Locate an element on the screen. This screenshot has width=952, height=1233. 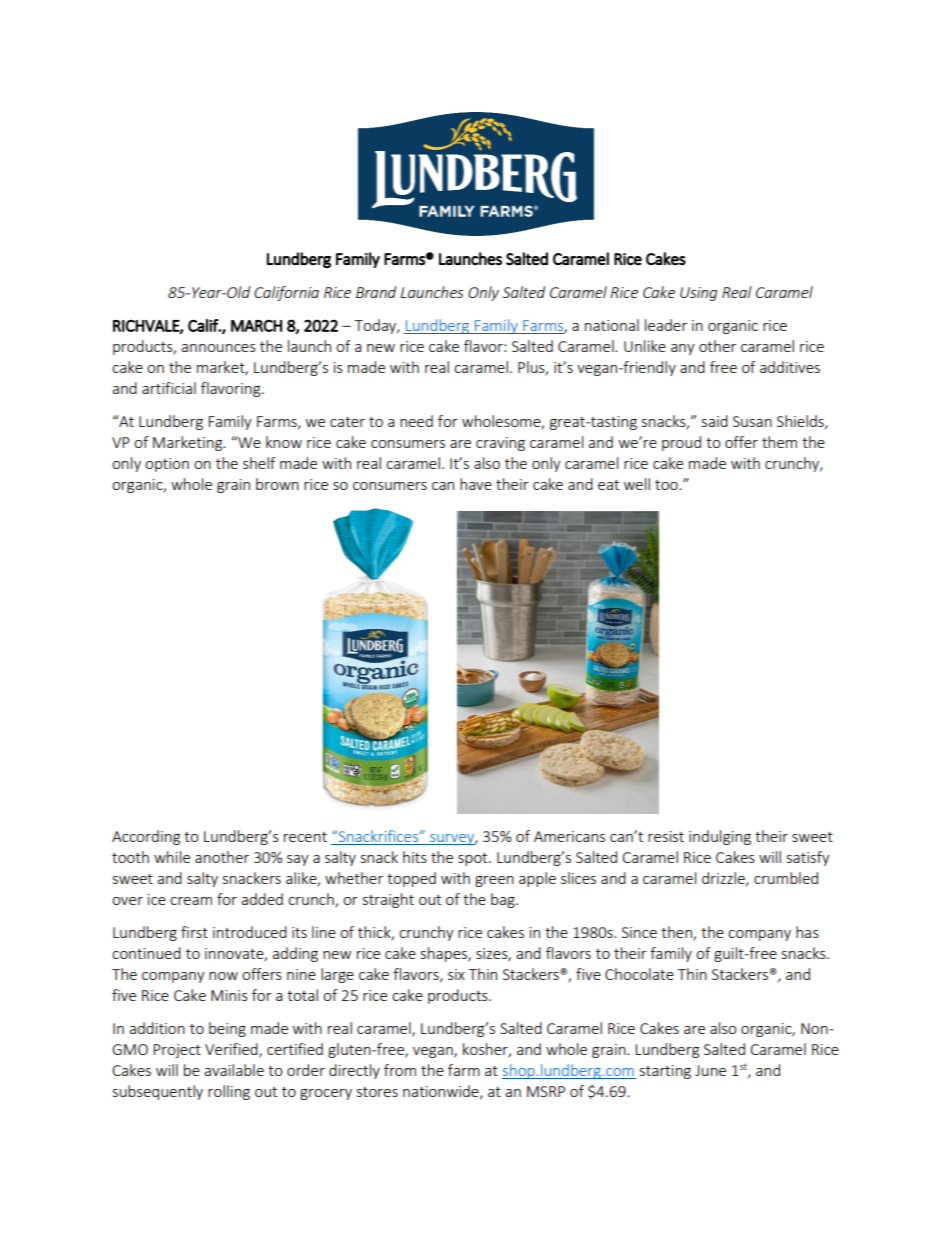
MARCH is located at coordinates (256, 326).
